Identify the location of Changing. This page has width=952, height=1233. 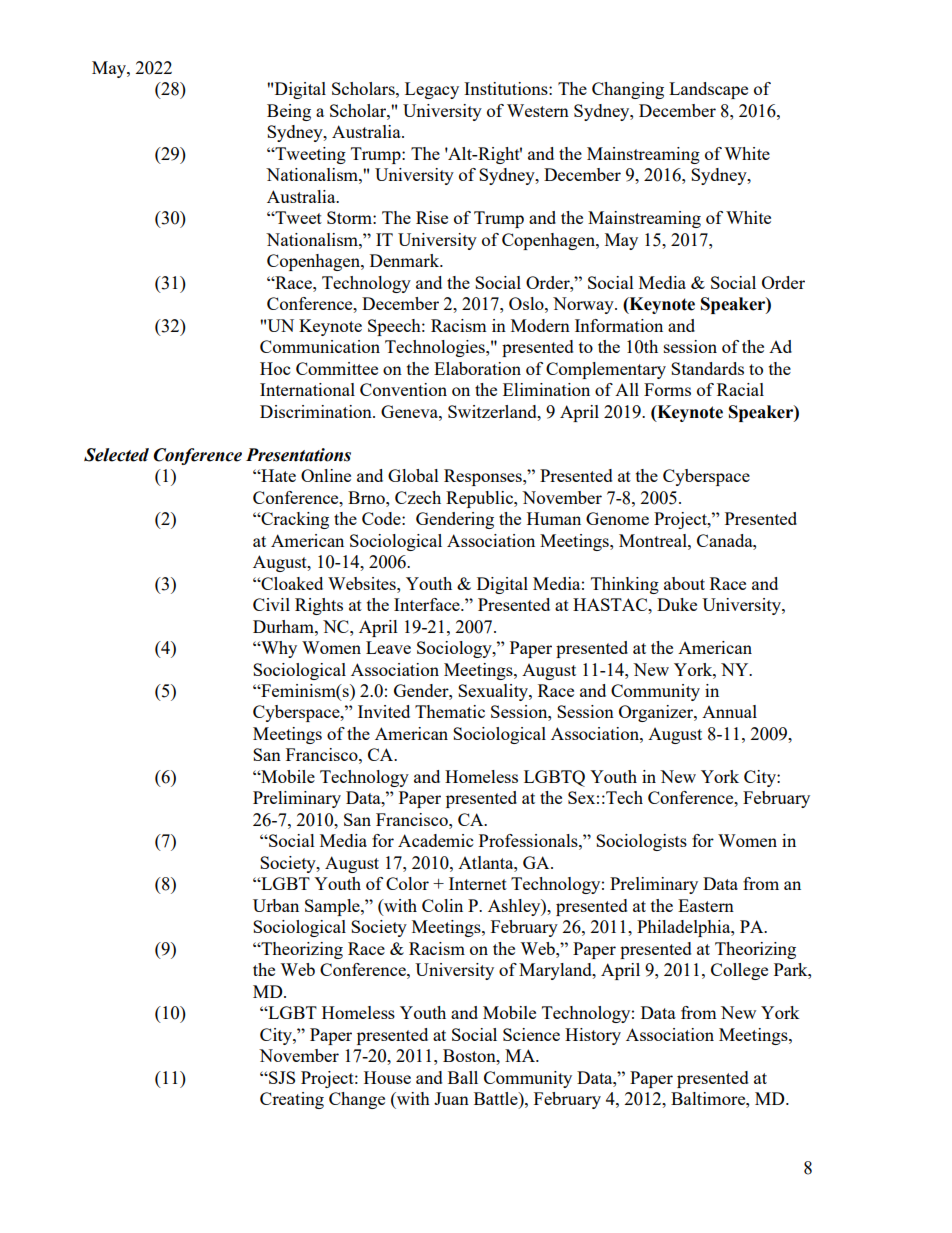
(628, 90).
